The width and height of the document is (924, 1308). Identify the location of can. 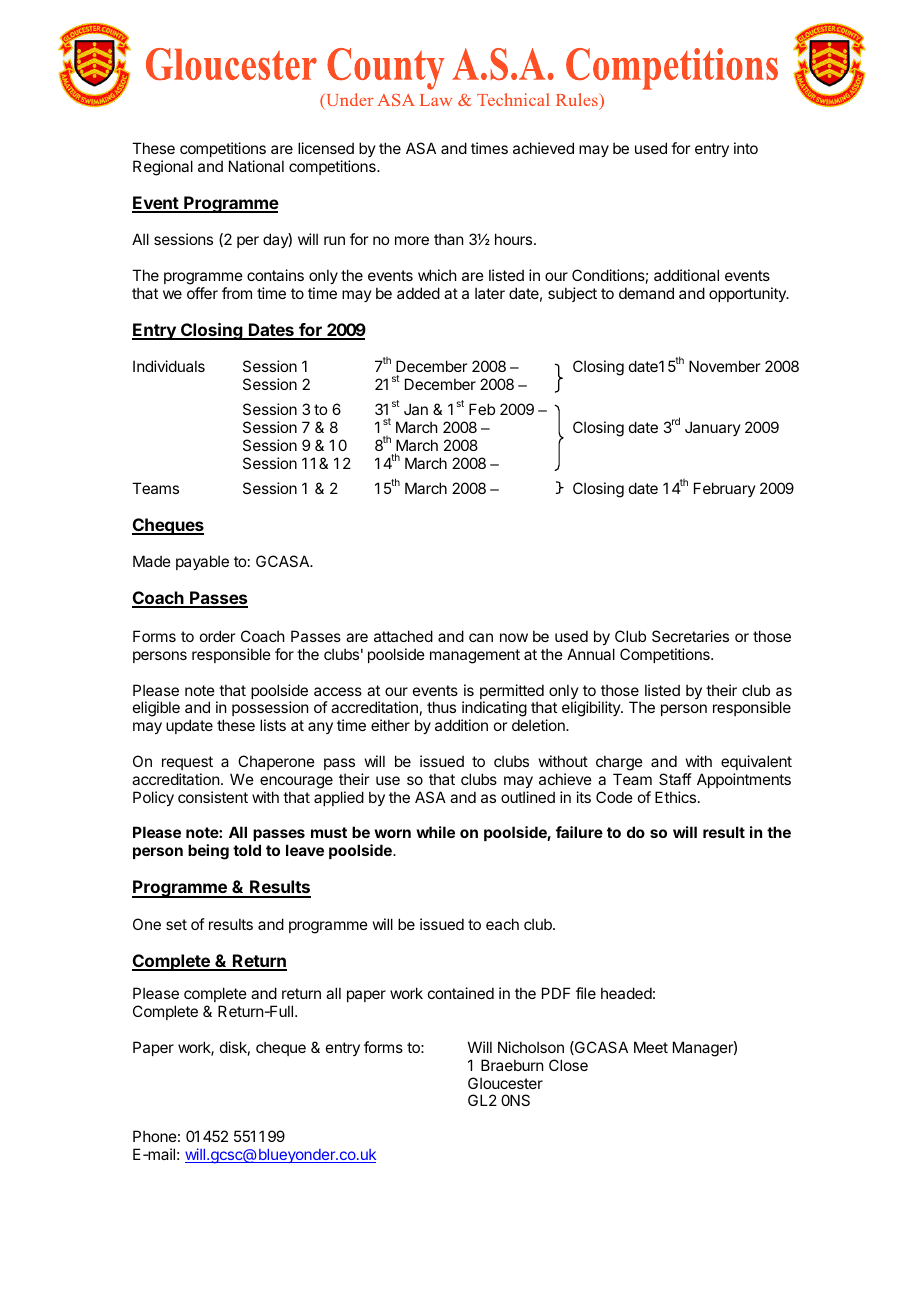
(481, 637).
